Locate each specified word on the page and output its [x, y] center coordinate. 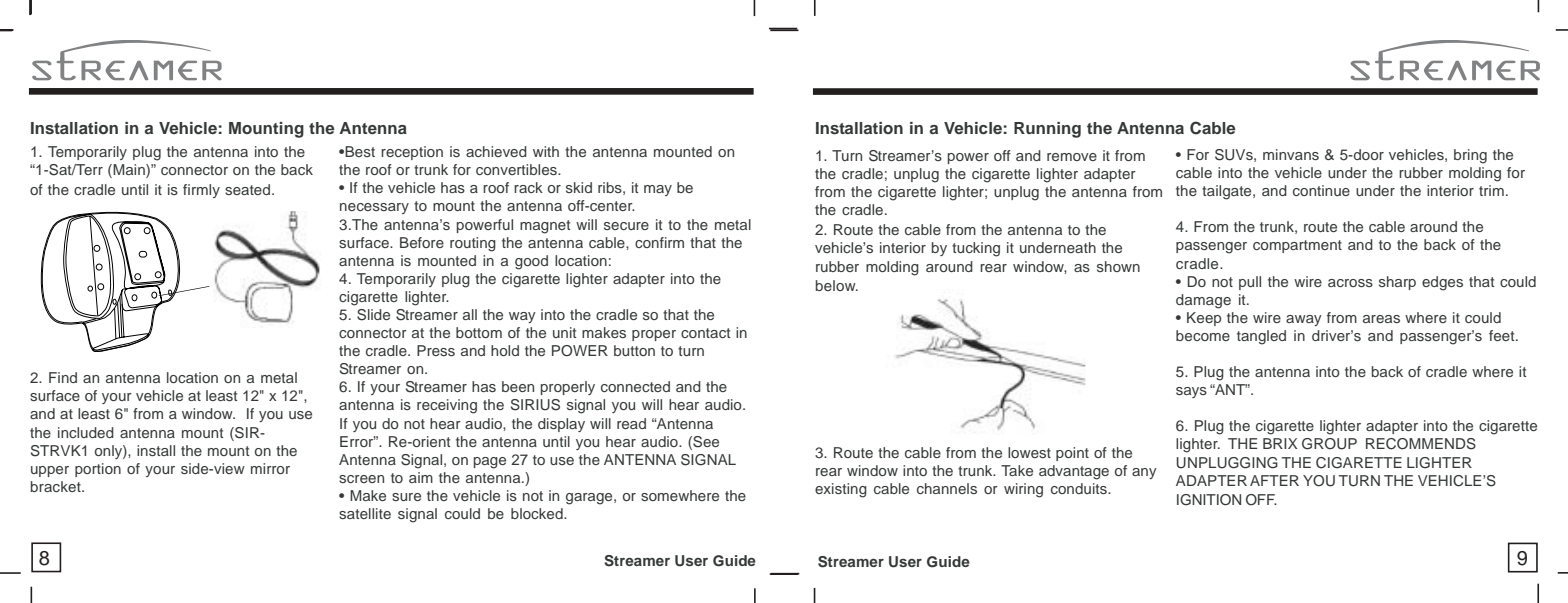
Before [422, 242]
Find [63, 377]
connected [635, 386]
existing [841, 490]
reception [412, 153]
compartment [1297, 246]
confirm [659, 242]
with [546, 151]
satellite [365, 513]
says [1191, 392]
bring [1470, 156]
